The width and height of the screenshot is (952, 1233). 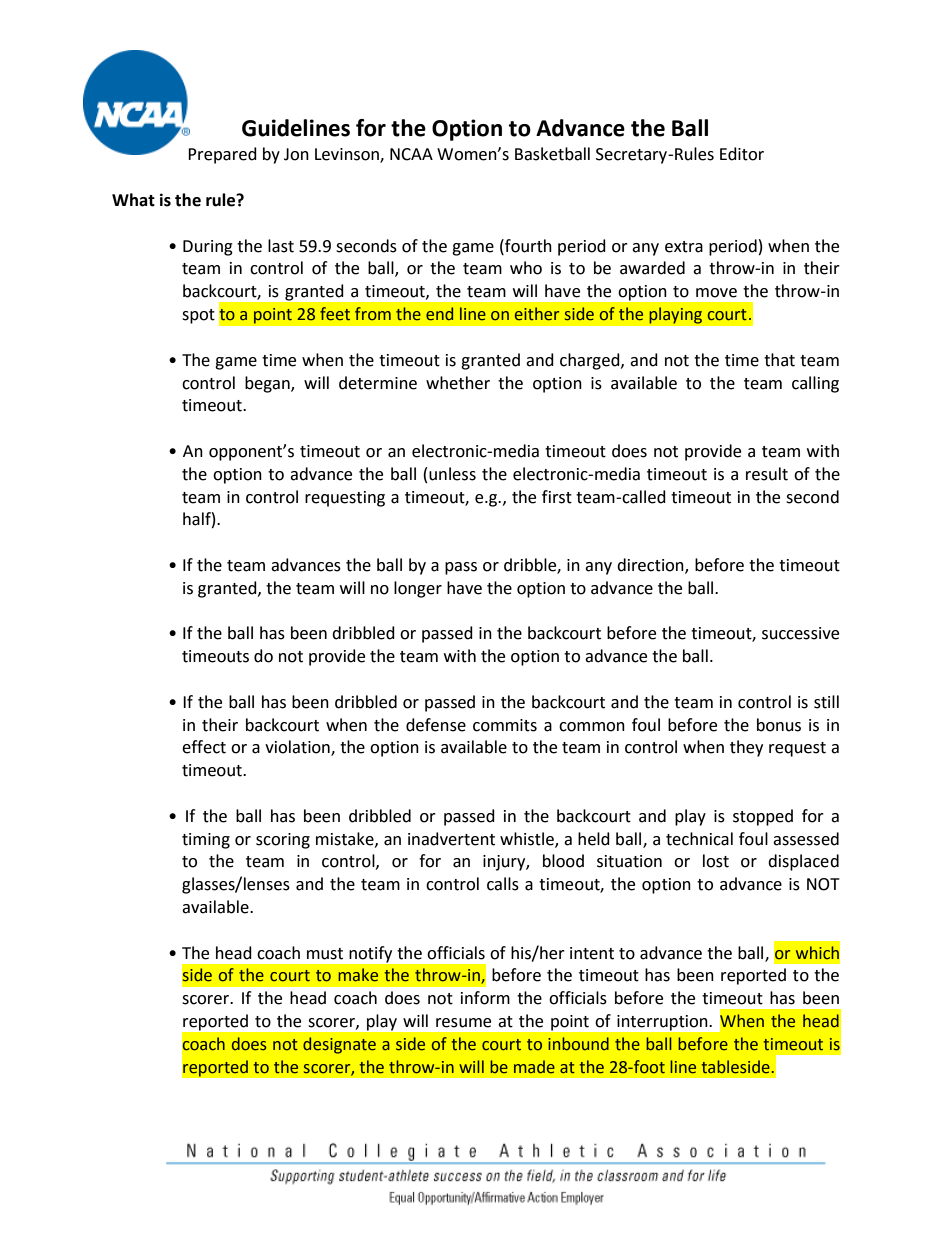 What do you see at coordinates (222, 155) in the screenshot?
I see `Prepared` at bounding box center [222, 155].
